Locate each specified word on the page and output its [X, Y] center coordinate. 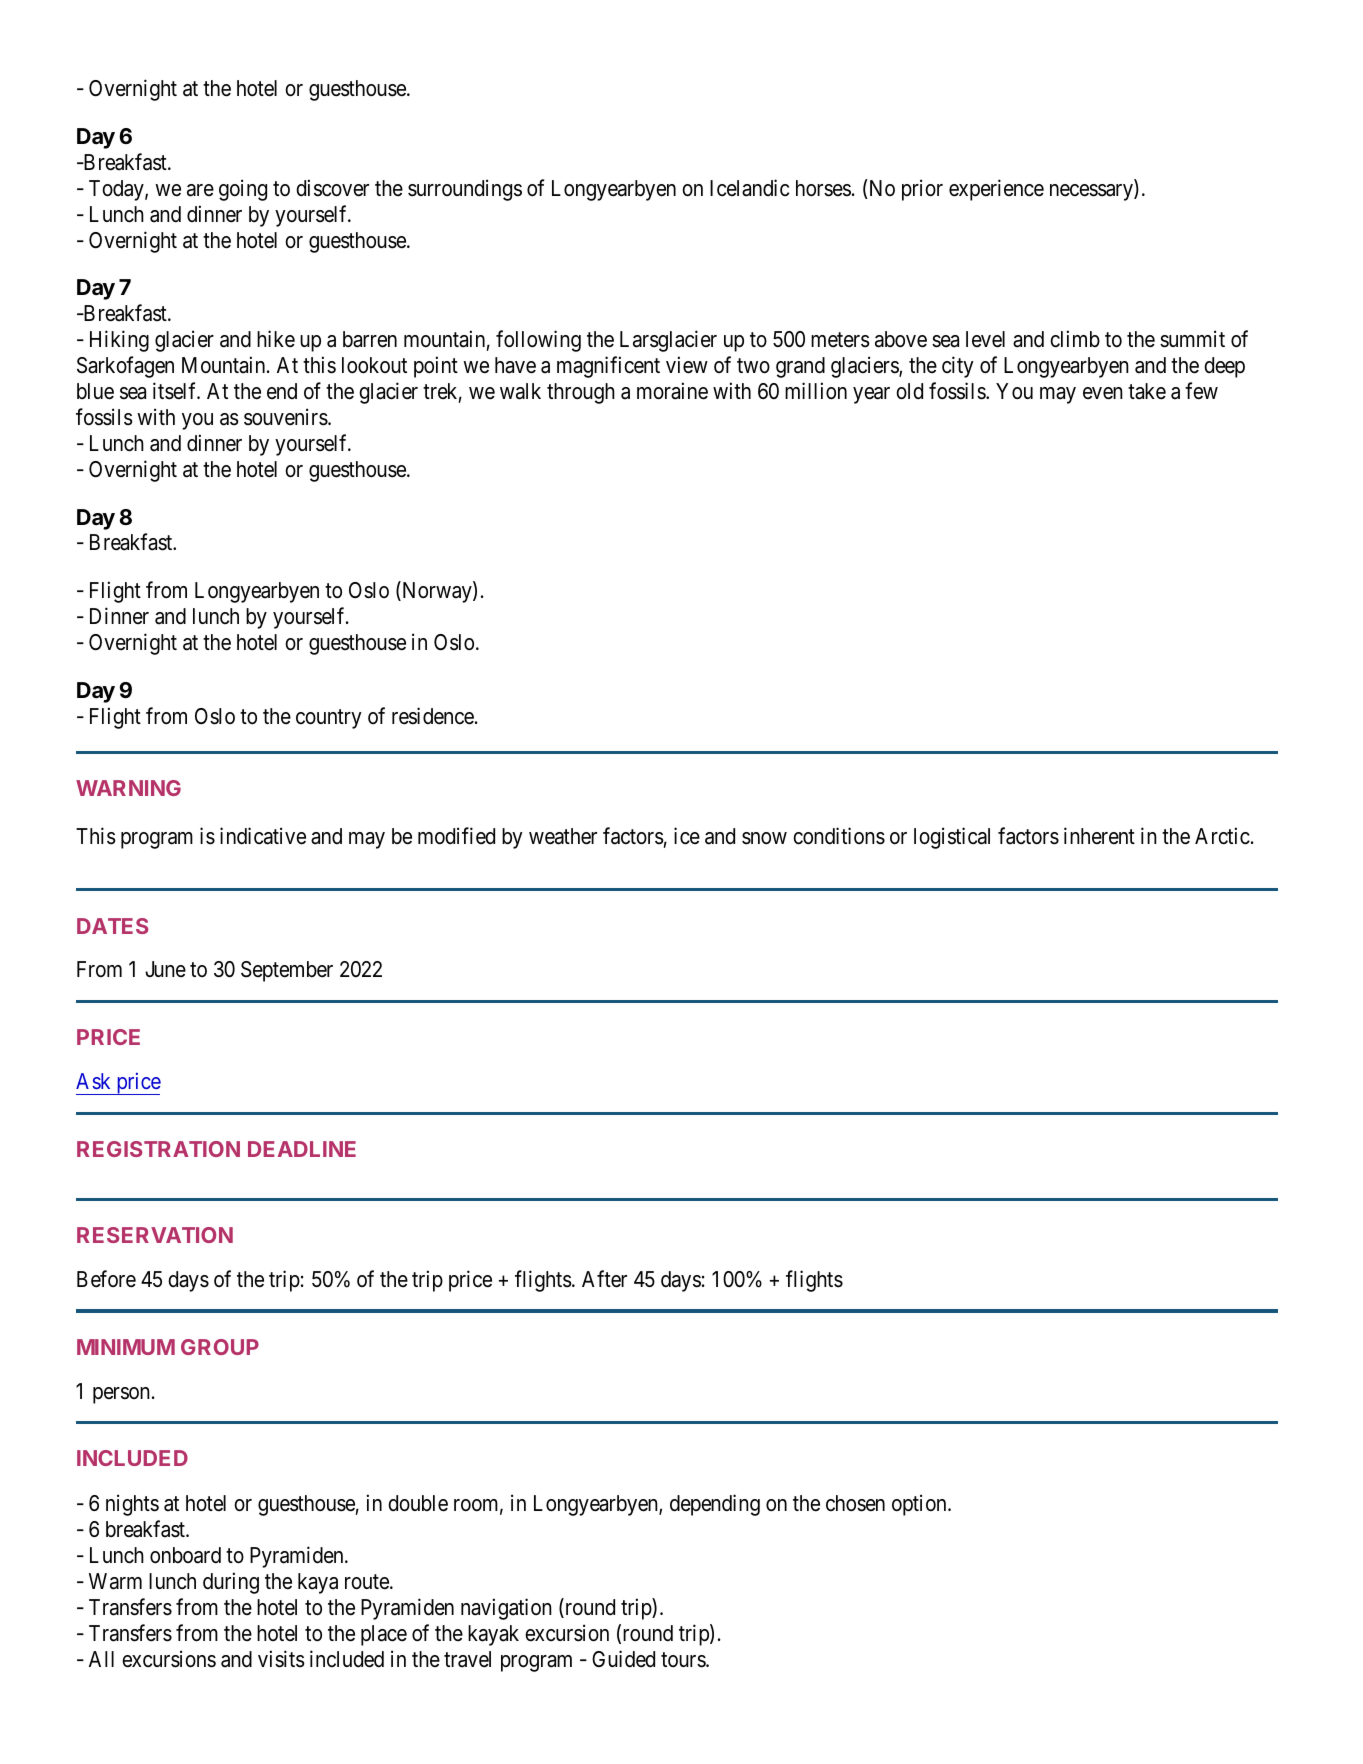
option [920, 1505]
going [243, 190]
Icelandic [749, 188]
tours [684, 1660]
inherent [1099, 835]
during [231, 1583]
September [287, 971]
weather [563, 836]
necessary [1092, 192]
